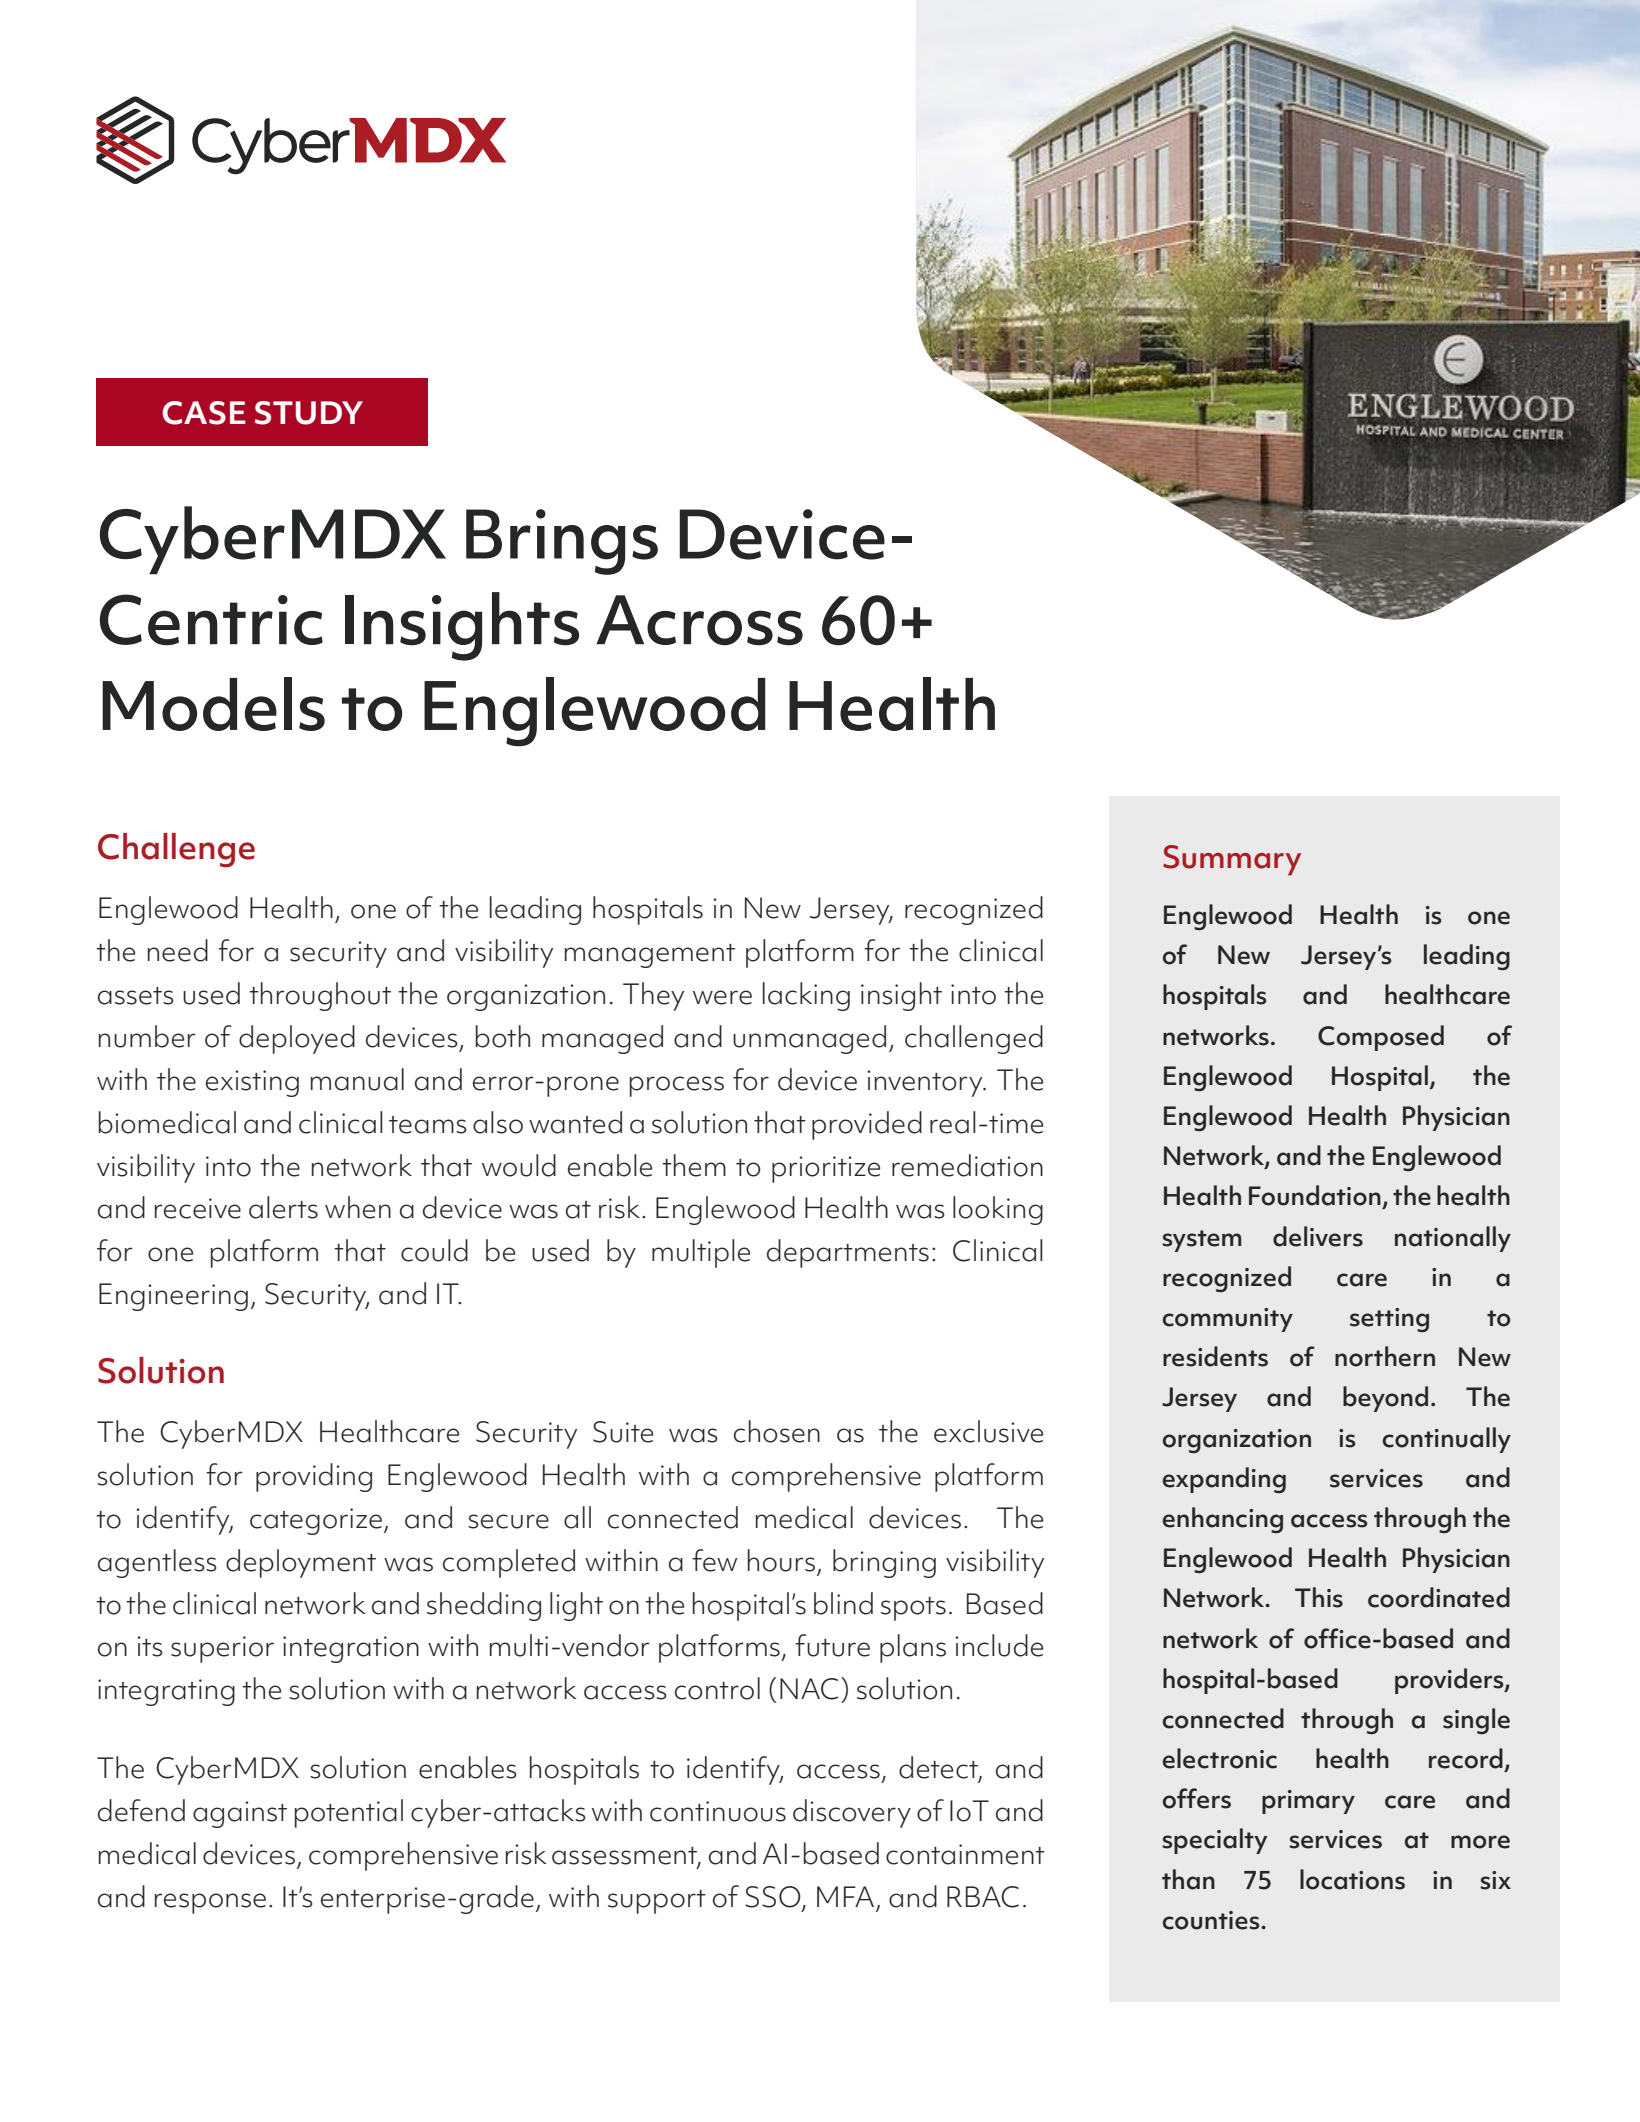  I want to click on Brings, so click(562, 542).
